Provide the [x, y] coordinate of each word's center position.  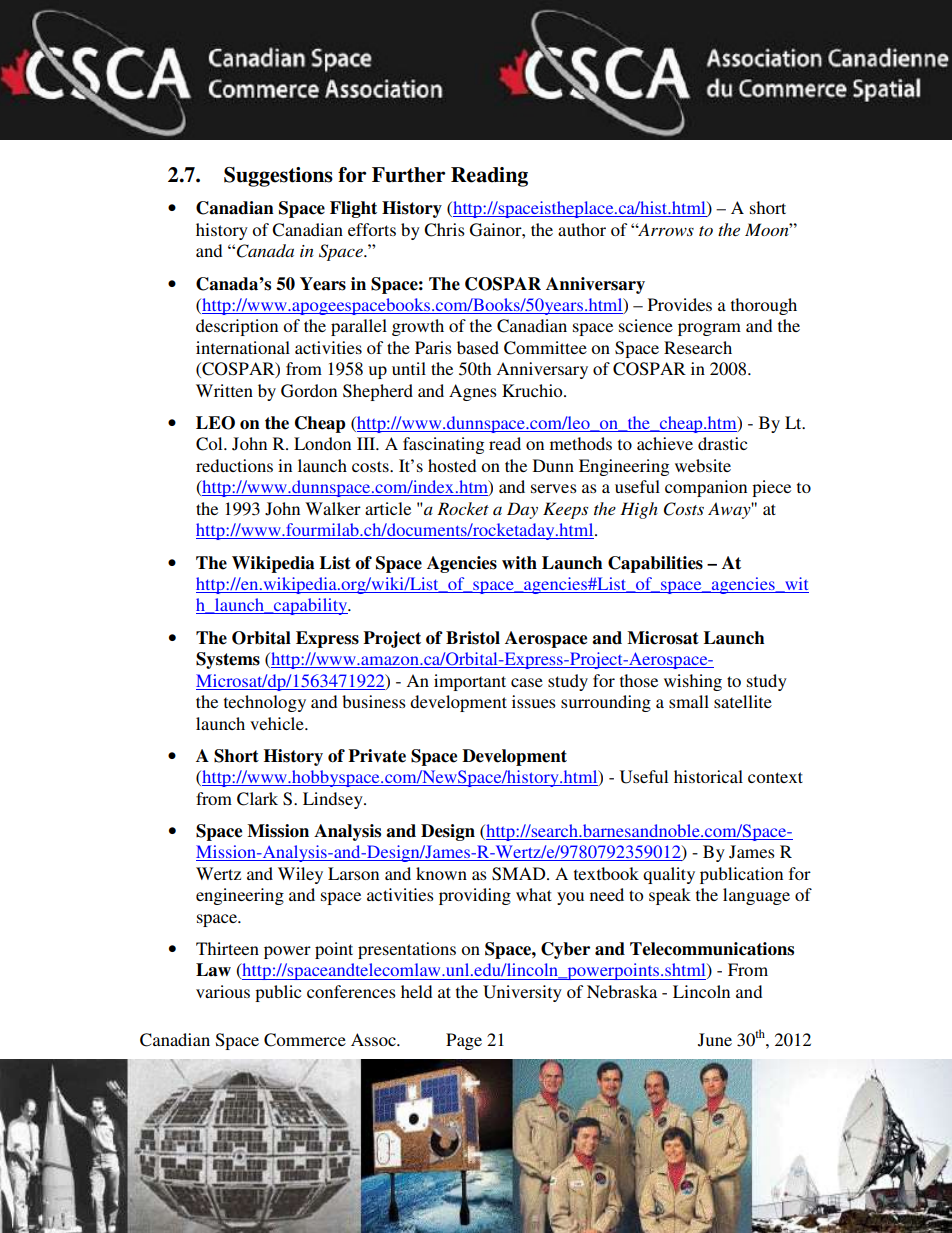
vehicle [278, 723]
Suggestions [278, 177]
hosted [452, 465]
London [322, 443]
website [703, 465]
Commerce [305, 1040]
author [582, 229]
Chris [444, 230]
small [689, 701]
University [522, 993]
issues [534, 701]
